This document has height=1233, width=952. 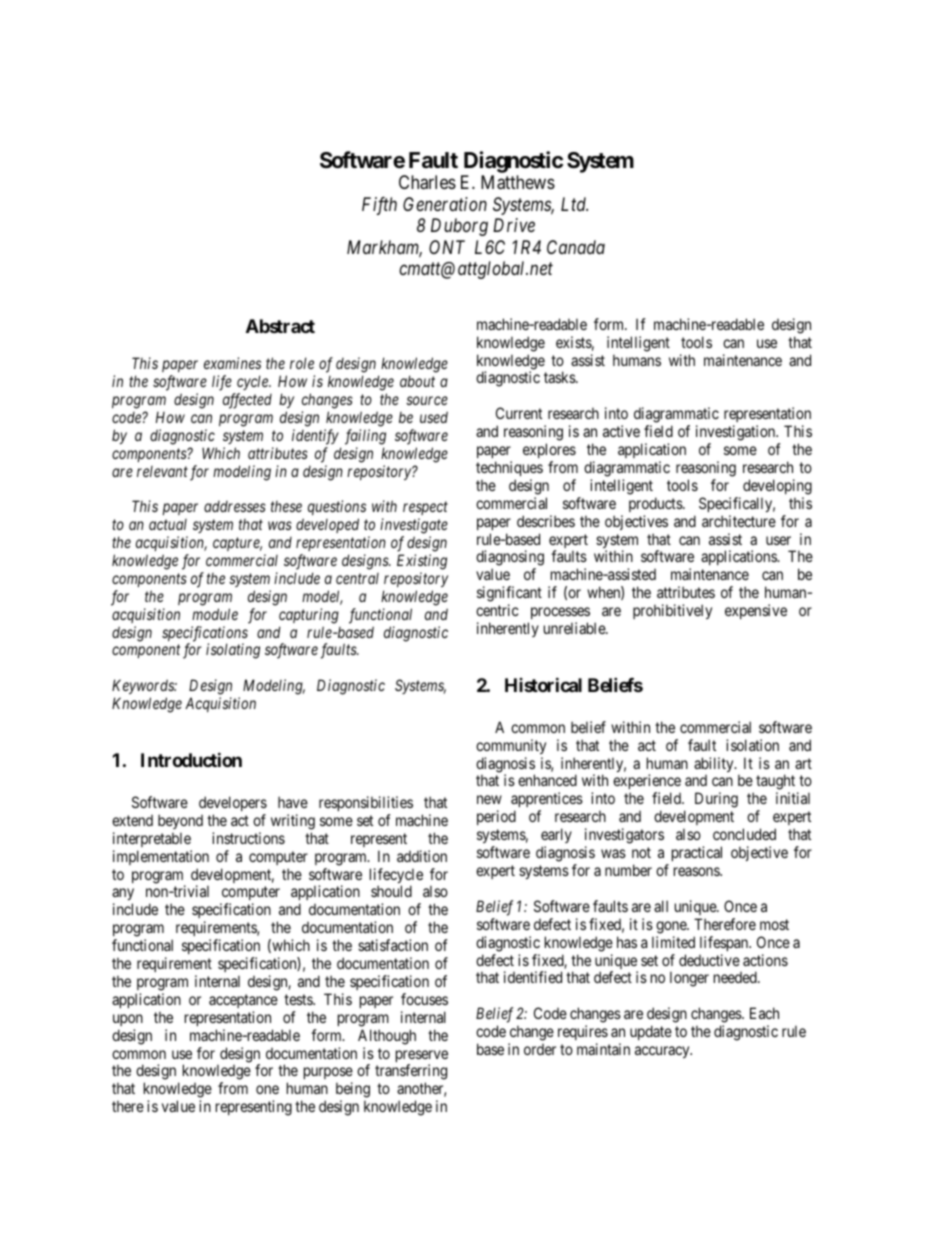 I want to click on upon, so click(x=128, y=1020).
